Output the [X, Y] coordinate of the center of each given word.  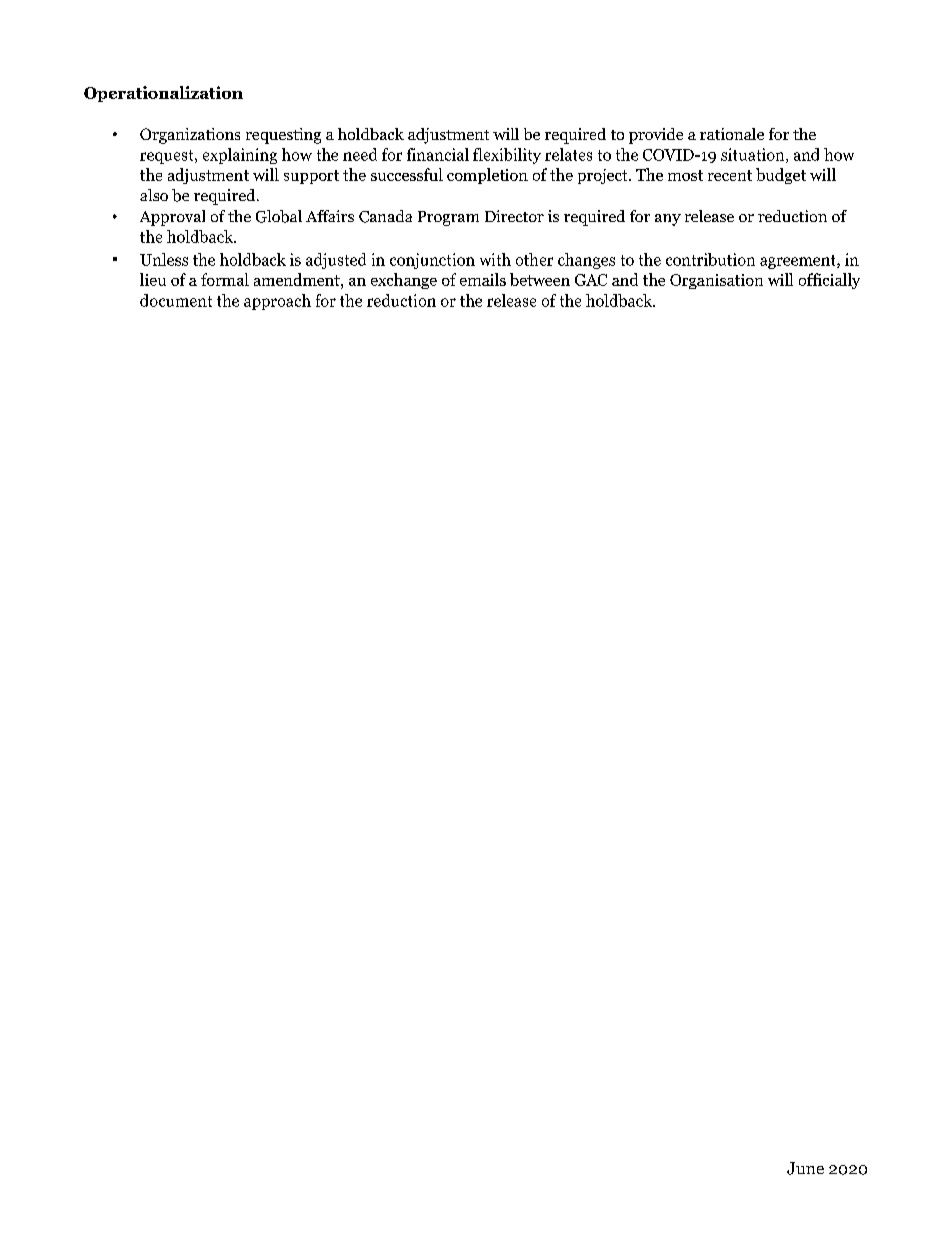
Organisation [716, 281]
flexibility [507, 156]
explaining [240, 156]
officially [829, 281]
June [805, 1168]
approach [277, 302]
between [540, 279]
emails [483, 279]
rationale [732, 134]
